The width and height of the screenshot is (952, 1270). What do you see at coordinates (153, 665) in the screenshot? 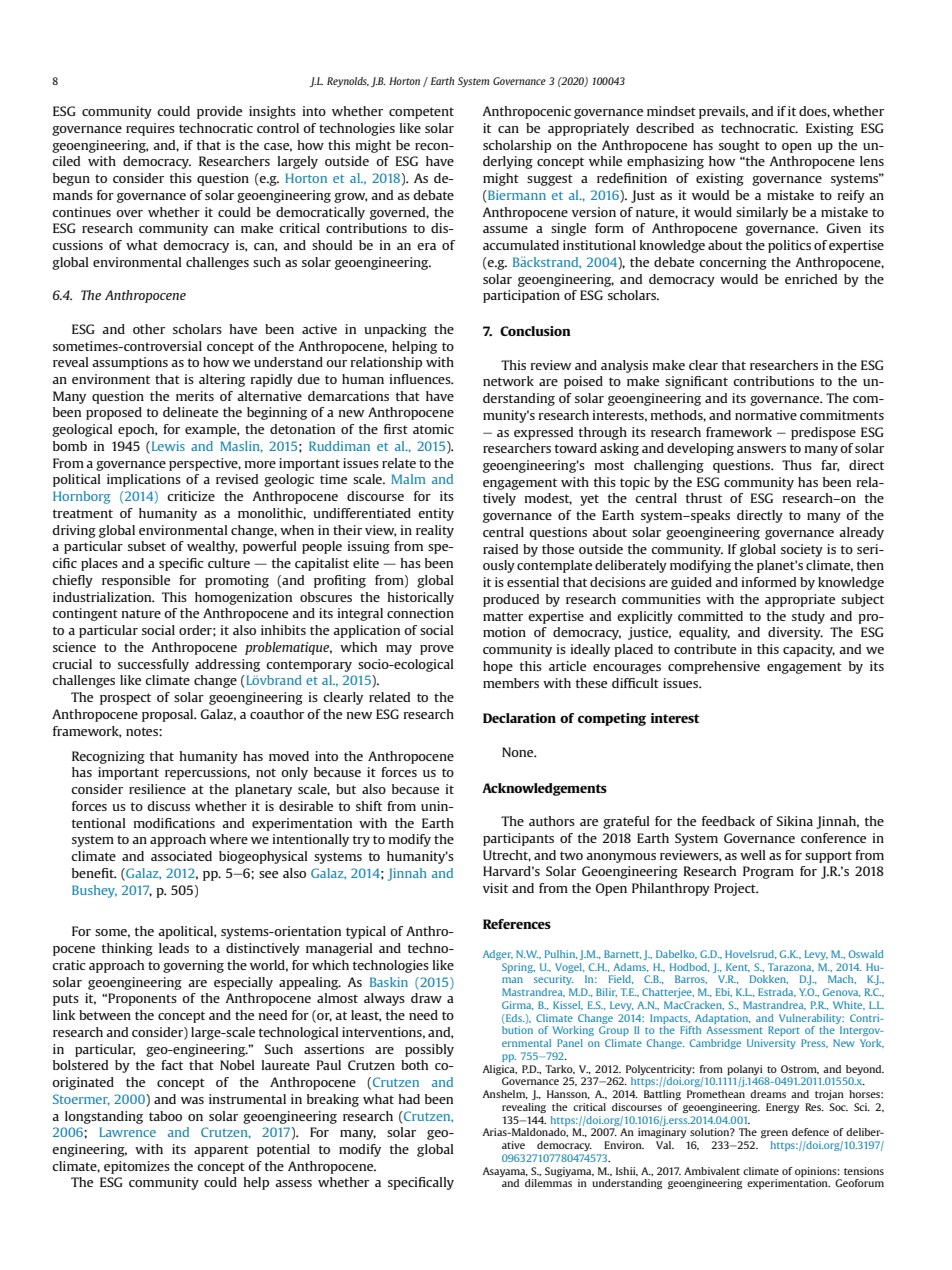
I see `successfully` at bounding box center [153, 665].
